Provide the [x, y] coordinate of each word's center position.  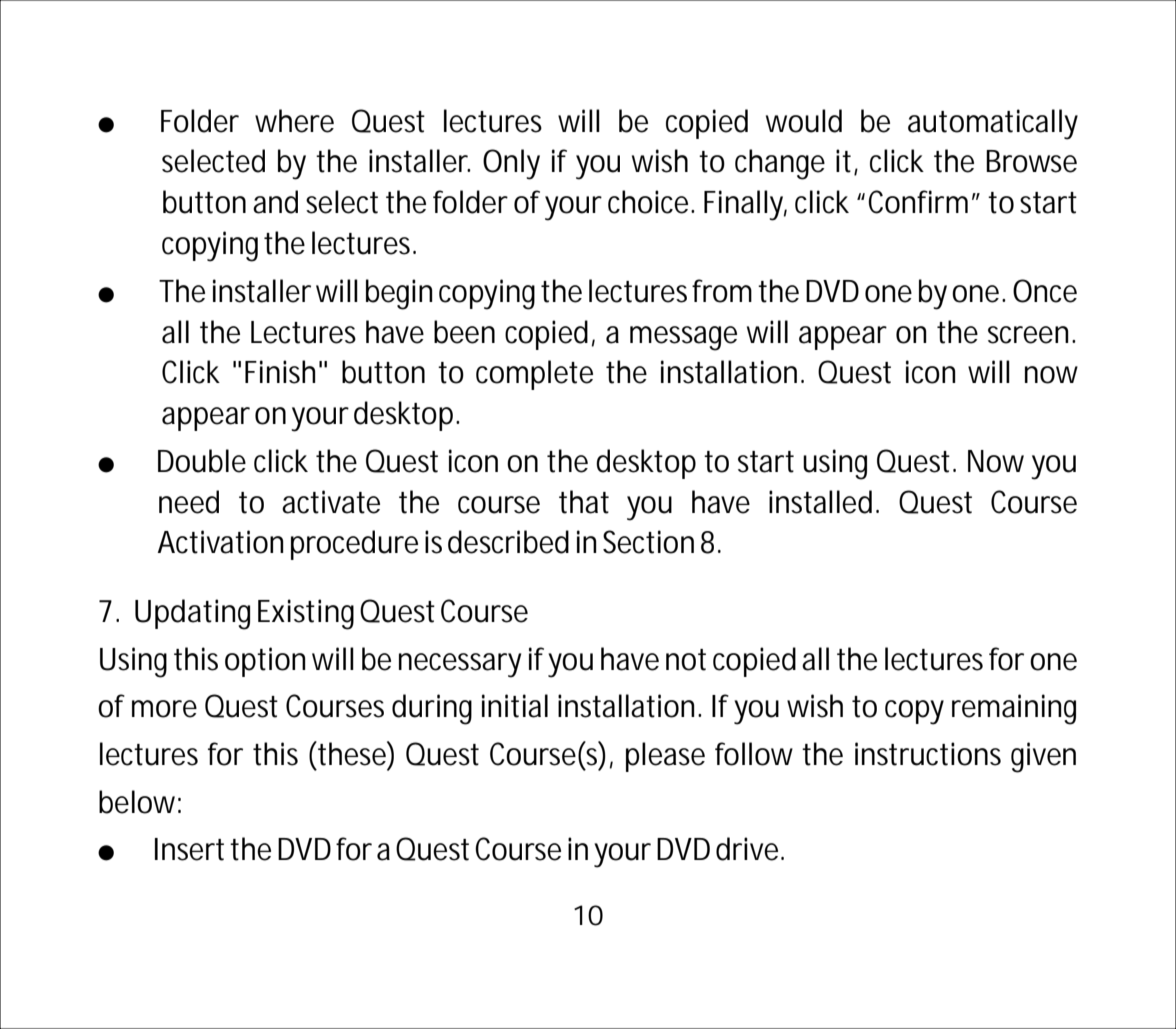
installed [820, 502]
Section [648, 542]
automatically [993, 124]
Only [511, 164]
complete [534, 375]
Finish [280, 372]
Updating [192, 614]
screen [1028, 335]
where [294, 121]
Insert [189, 849]
